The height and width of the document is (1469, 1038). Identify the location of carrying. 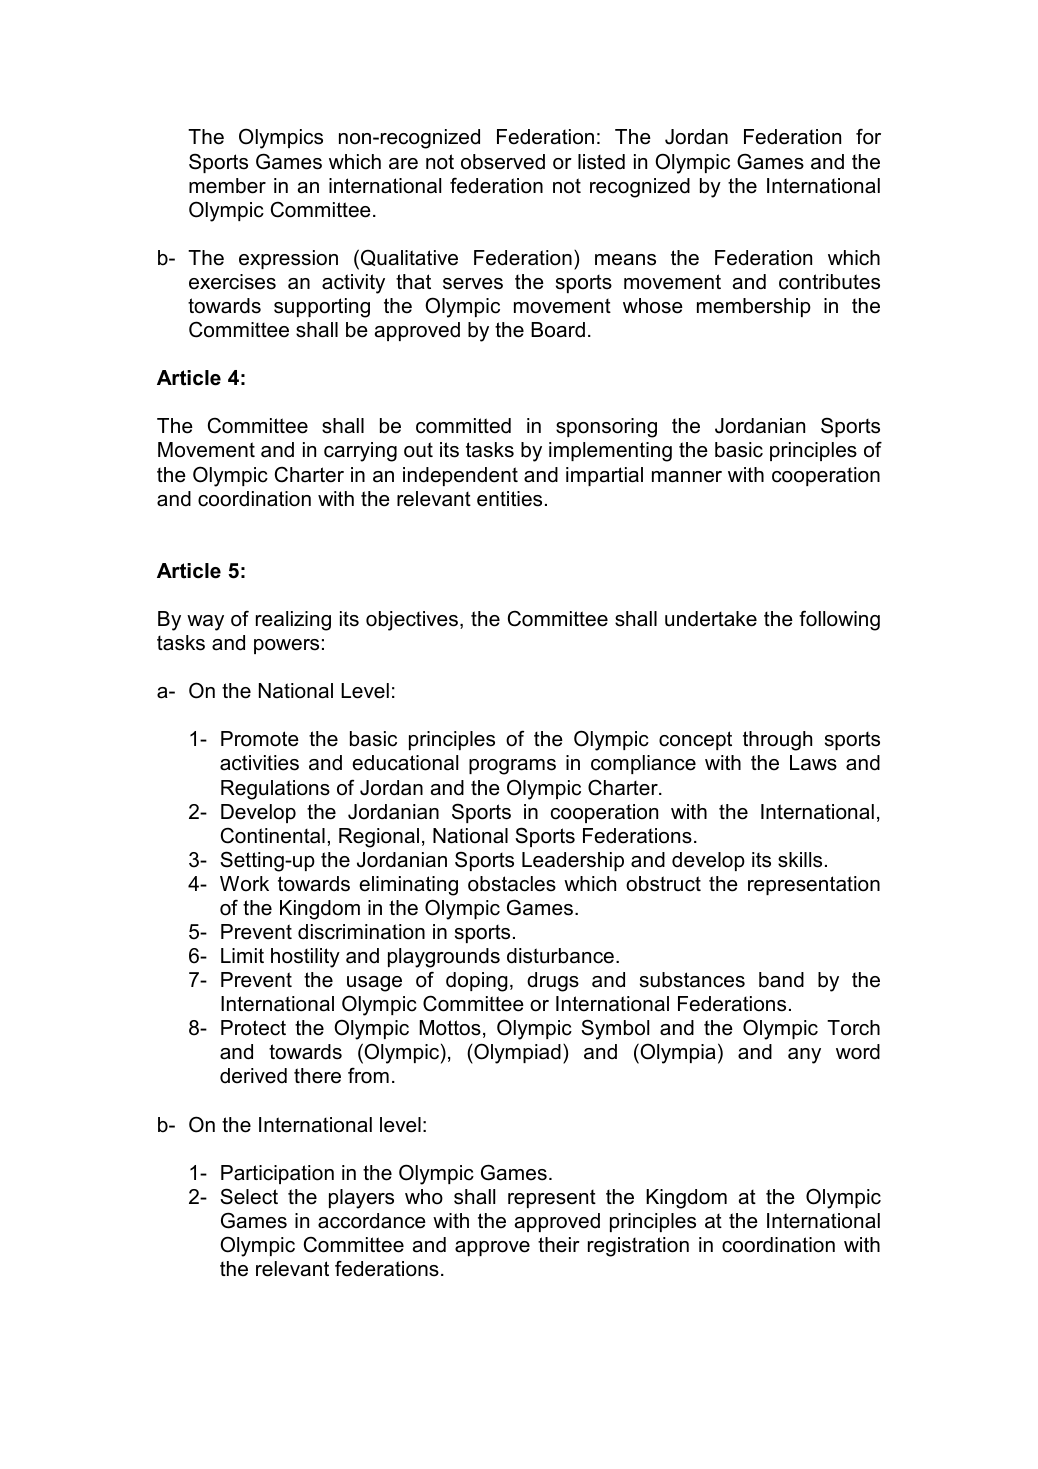
(360, 452).
